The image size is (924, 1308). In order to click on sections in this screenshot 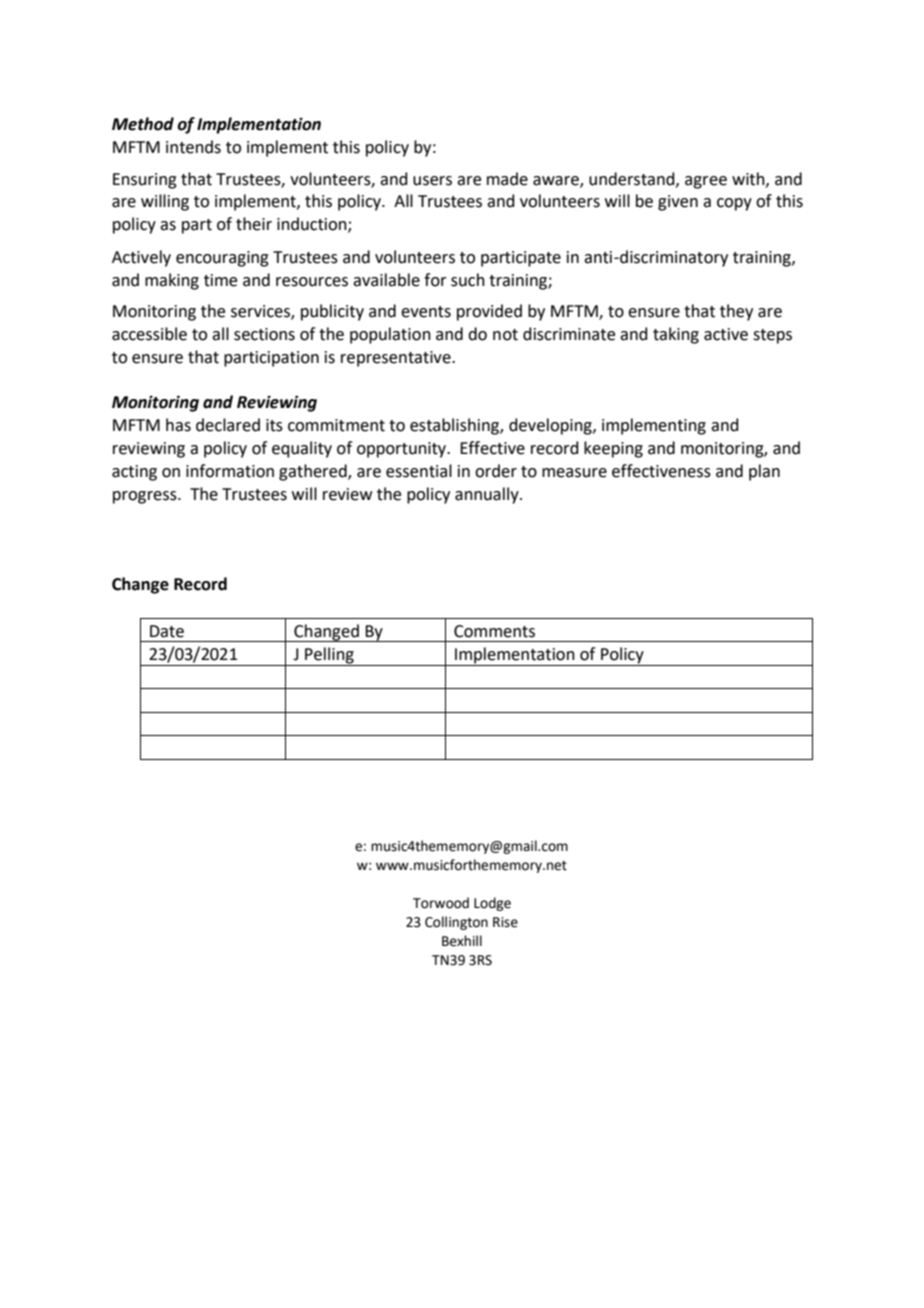, I will do `click(264, 334)`.
